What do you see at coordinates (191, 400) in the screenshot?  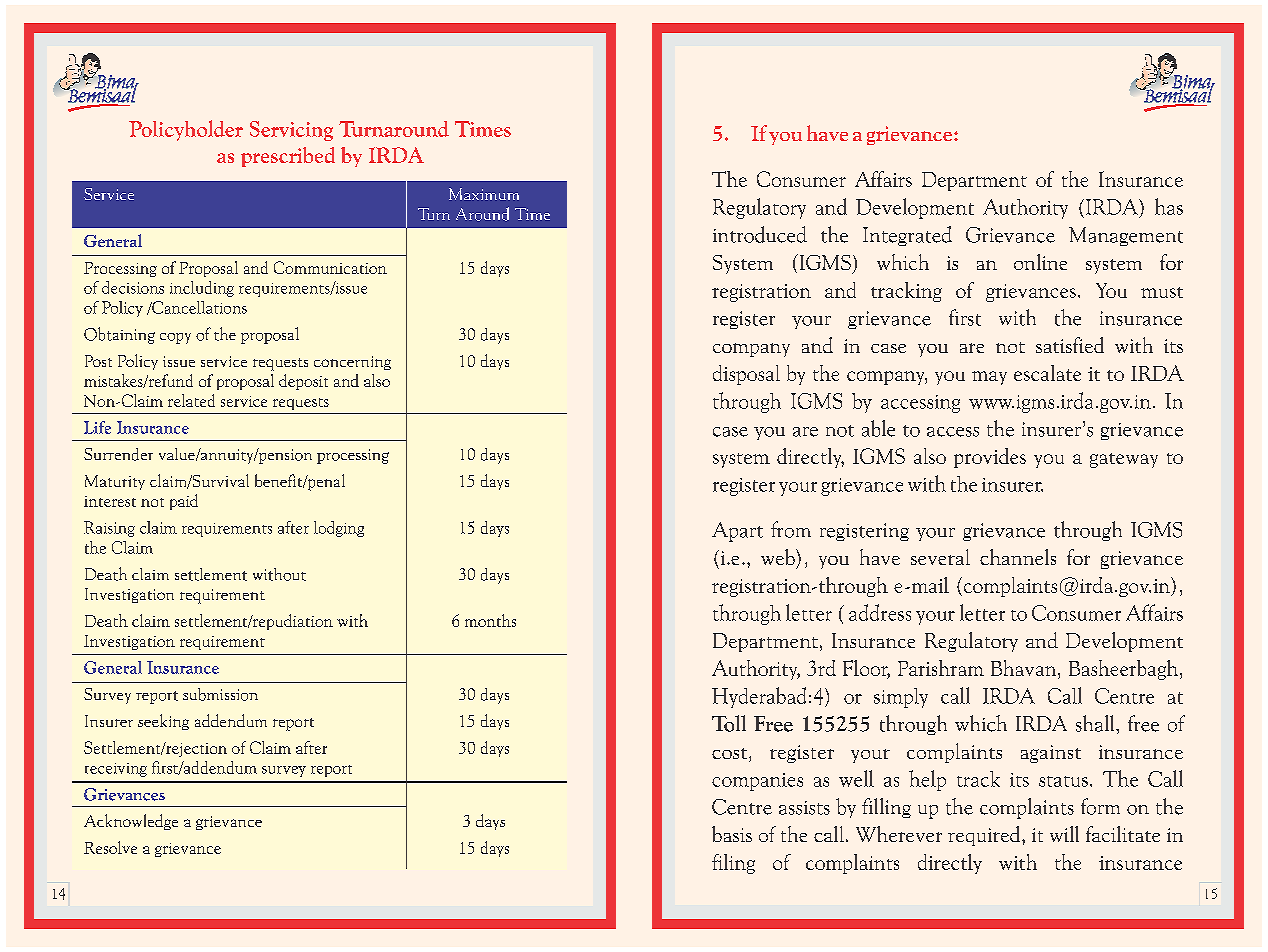 I see `related` at bounding box center [191, 400].
